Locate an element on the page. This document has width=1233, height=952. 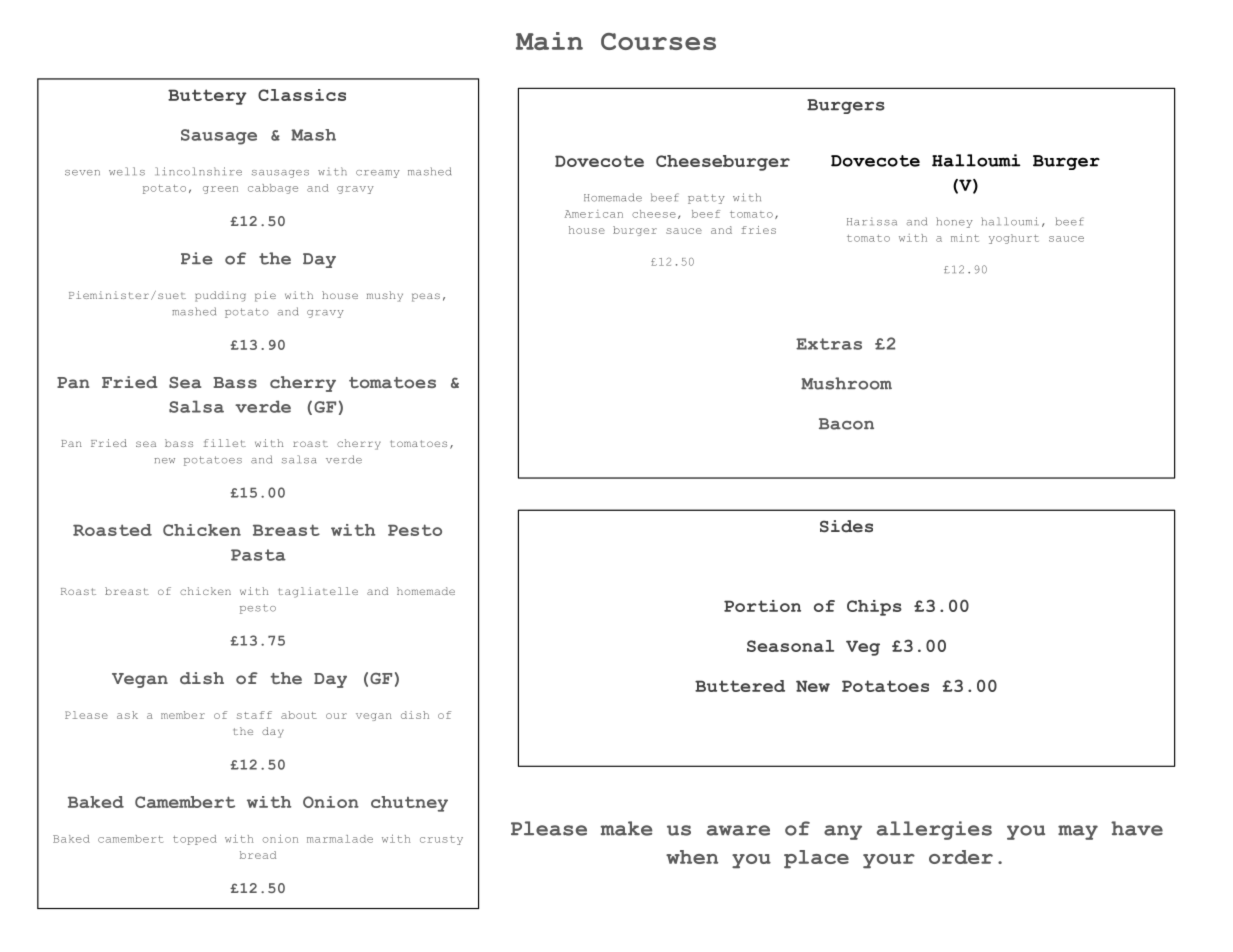
mint is located at coordinates (965, 238).
